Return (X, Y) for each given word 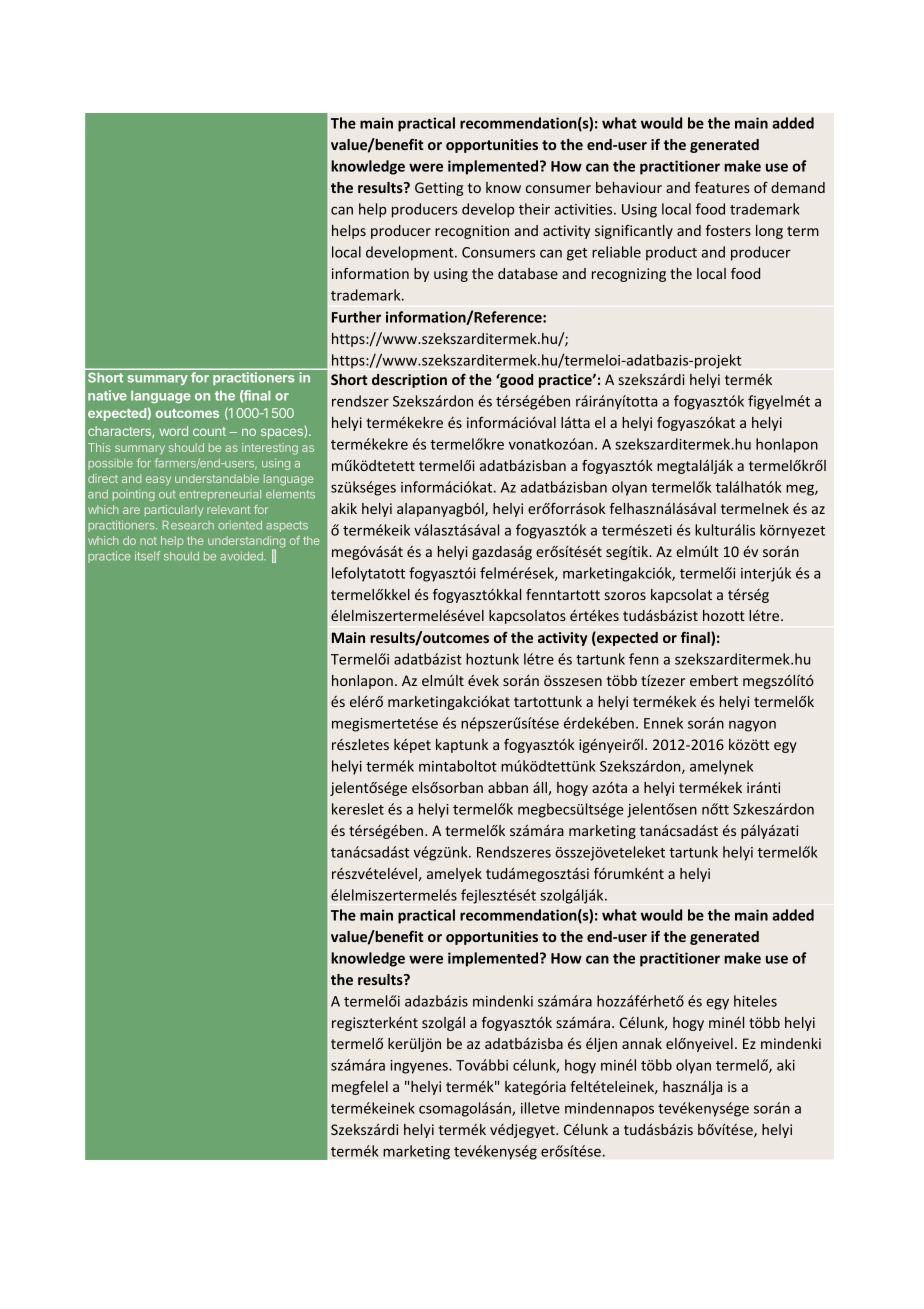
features (722, 187)
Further (356, 317)
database (528, 273)
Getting (439, 189)
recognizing (629, 275)
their (534, 209)
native (107, 395)
